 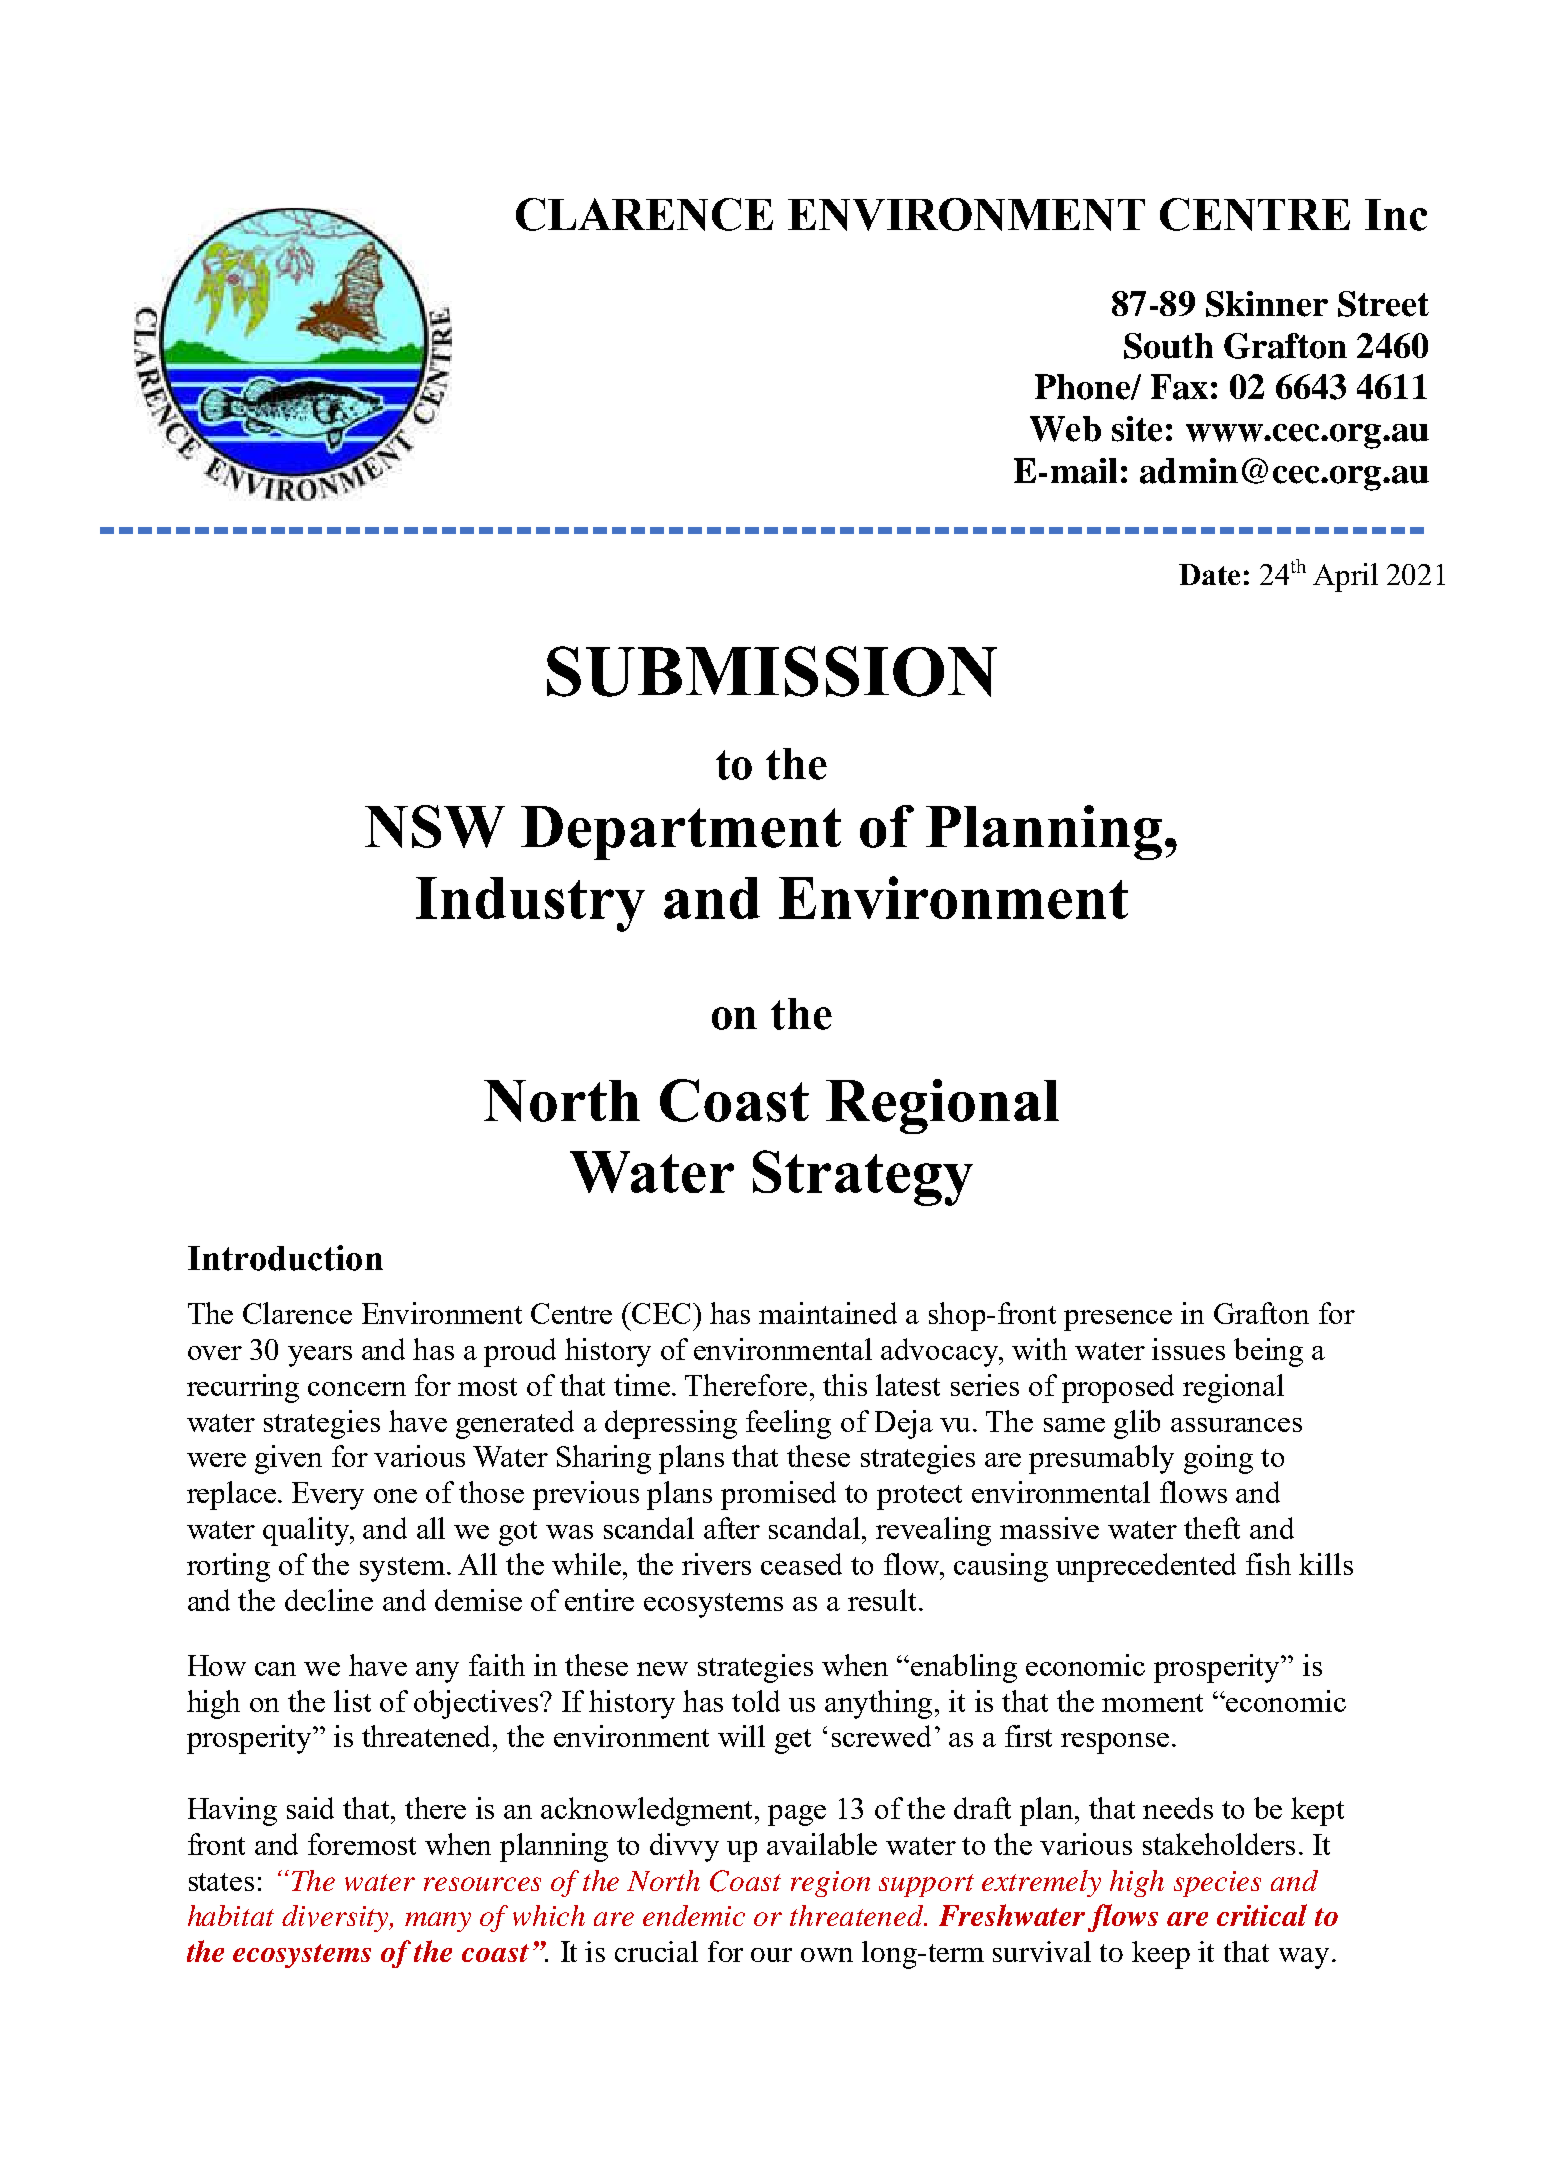 What do you see at coordinates (1268, 1352) in the page?
I see `being` at bounding box center [1268, 1352].
